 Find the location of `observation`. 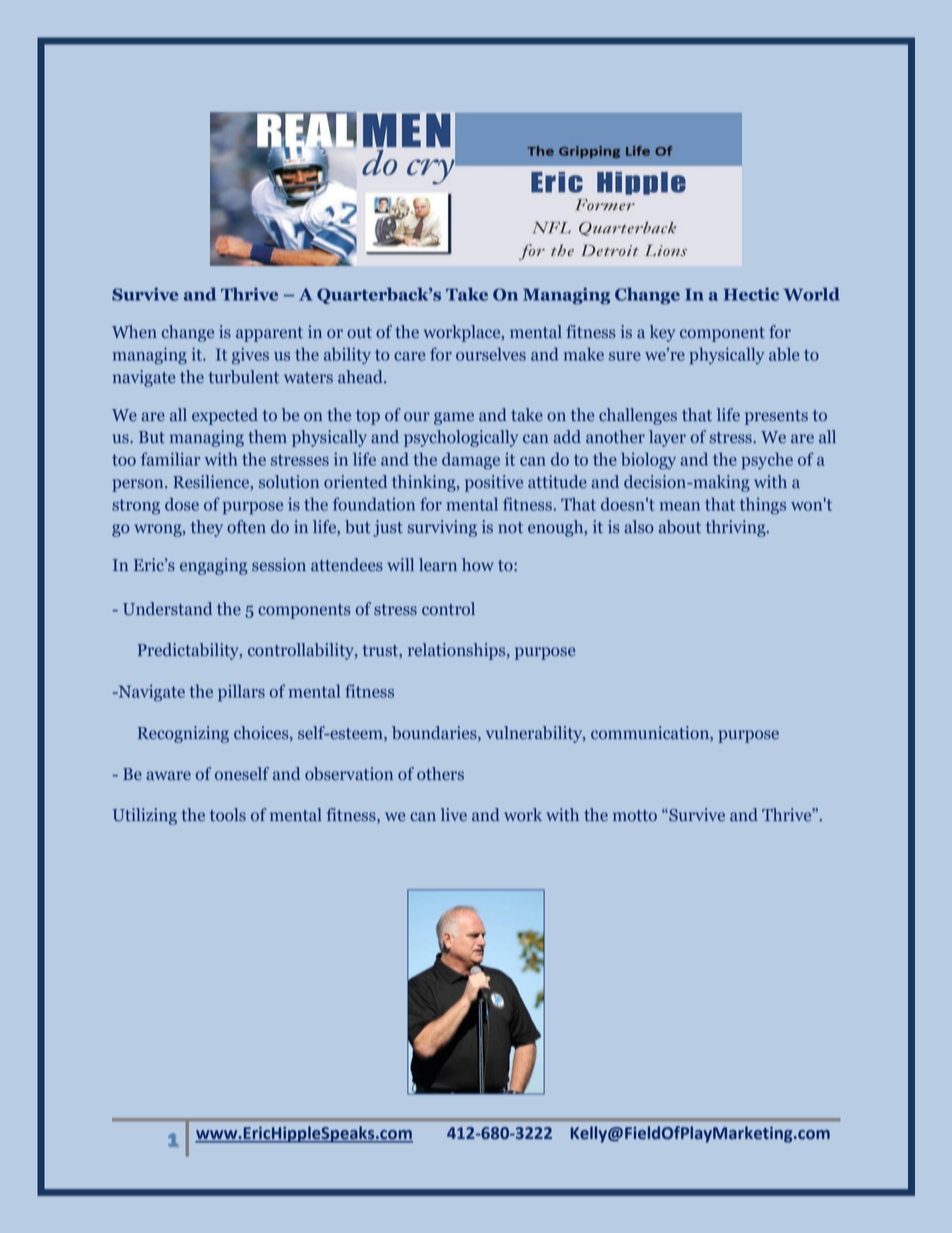

observation is located at coordinates (349, 774).
